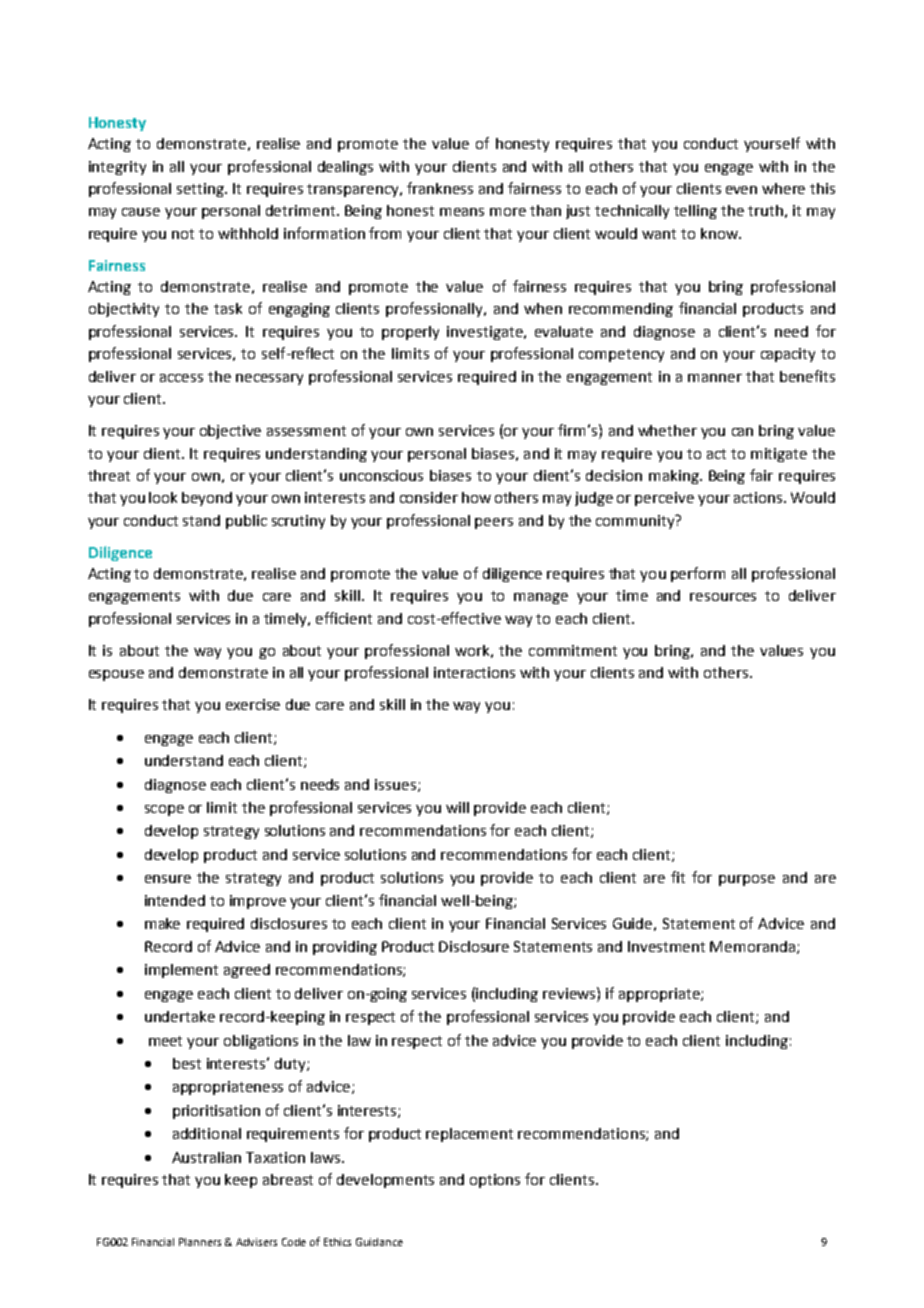 This page has height=1308, width=924. What do you see at coordinates (747, 880) in the page?
I see `purpose` at bounding box center [747, 880].
